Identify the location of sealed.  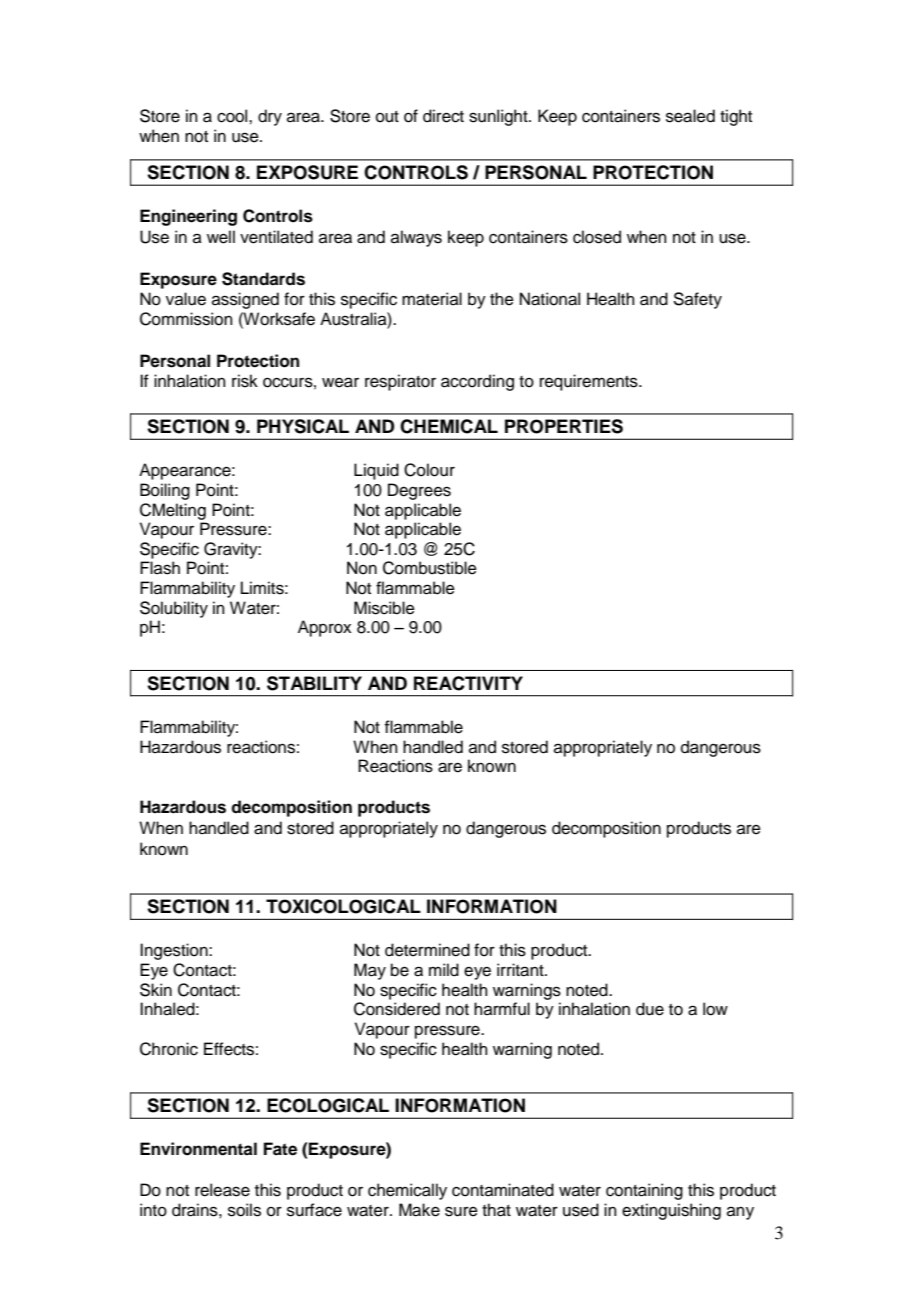
(690, 116).
